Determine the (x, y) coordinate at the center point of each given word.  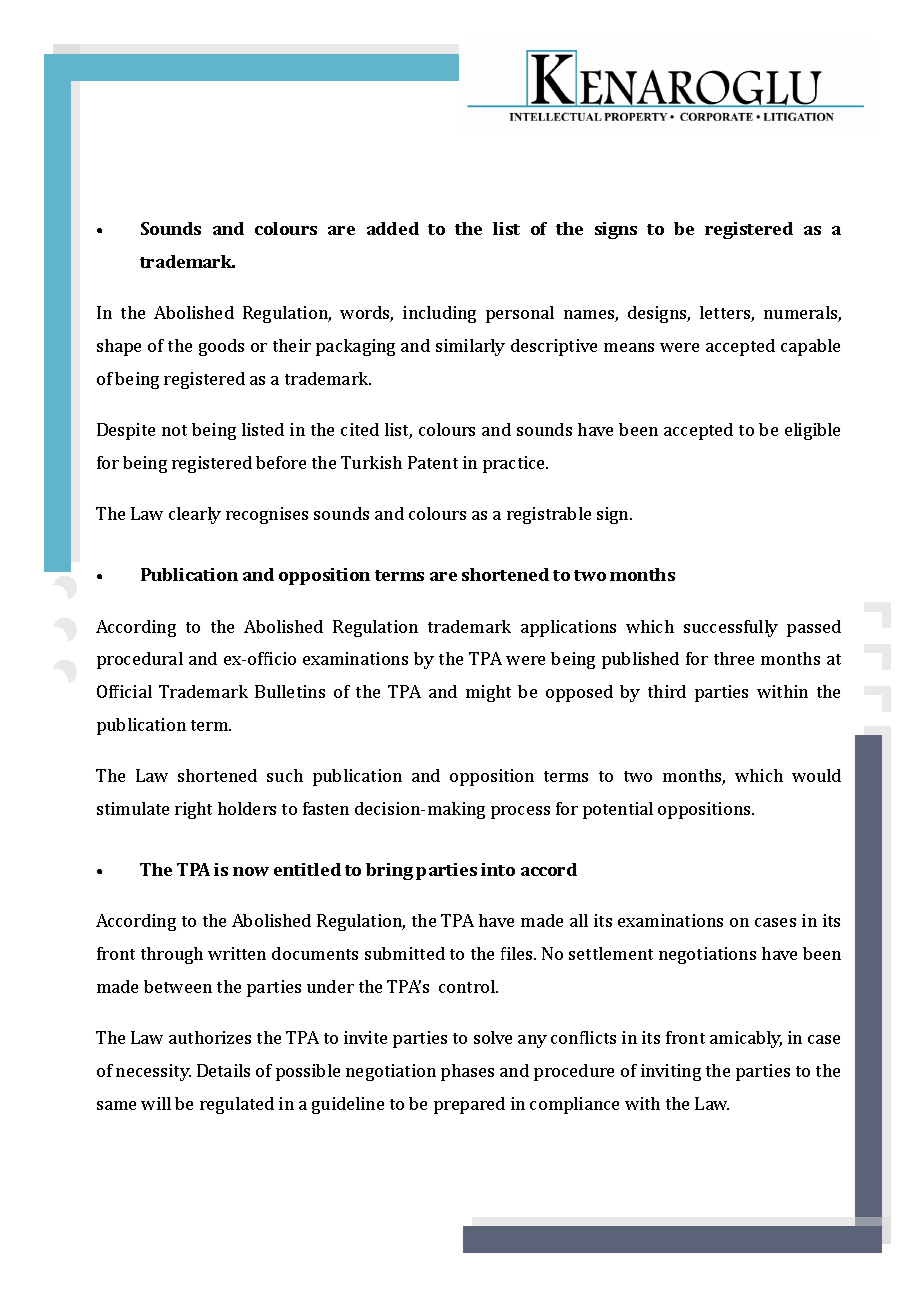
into (498, 869)
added (393, 228)
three (734, 658)
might (488, 693)
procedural (140, 660)
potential (618, 810)
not (174, 430)
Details (223, 1070)
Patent (433, 462)
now (251, 871)
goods (221, 347)
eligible (812, 431)
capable (810, 347)
